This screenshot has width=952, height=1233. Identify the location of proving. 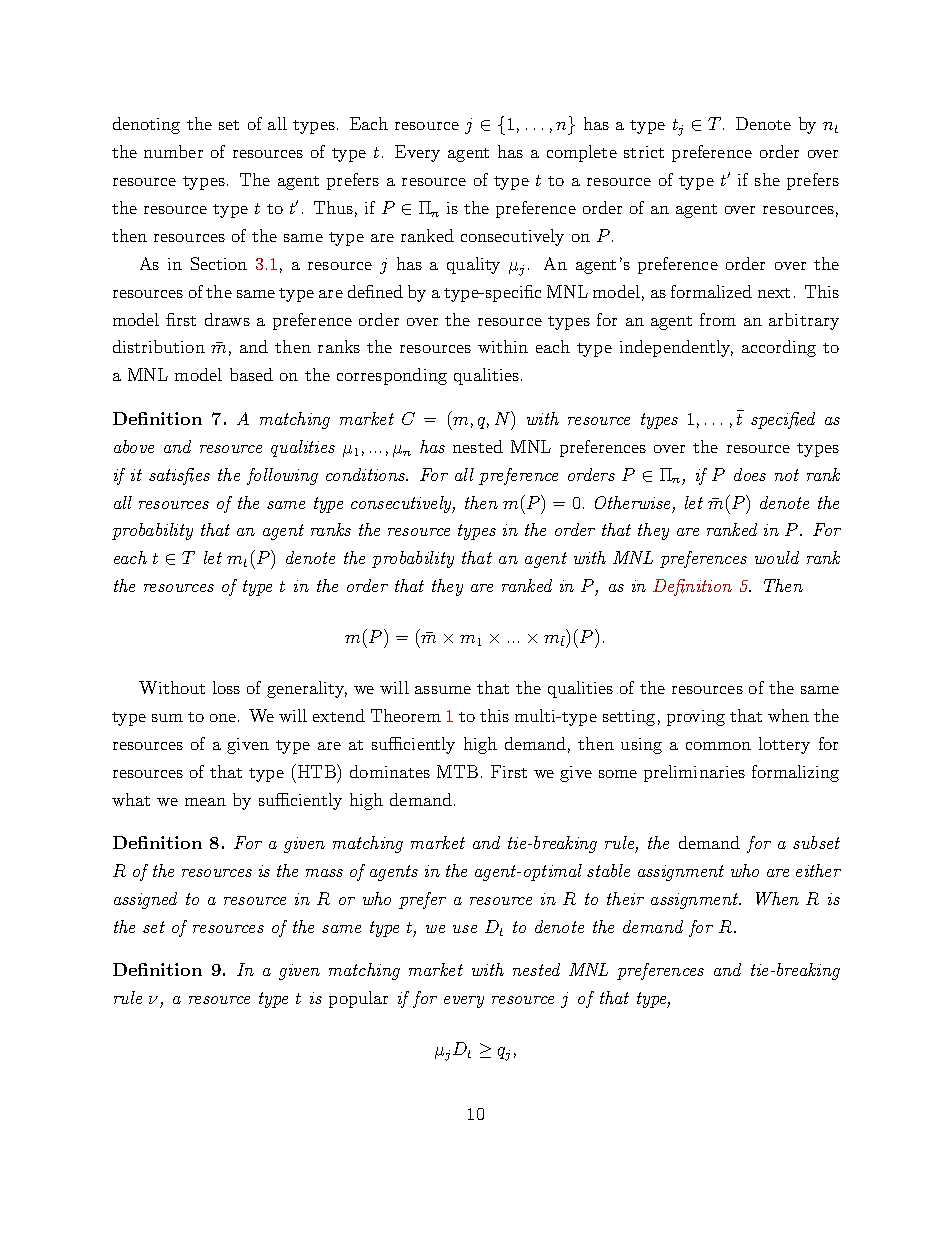
(696, 718).
